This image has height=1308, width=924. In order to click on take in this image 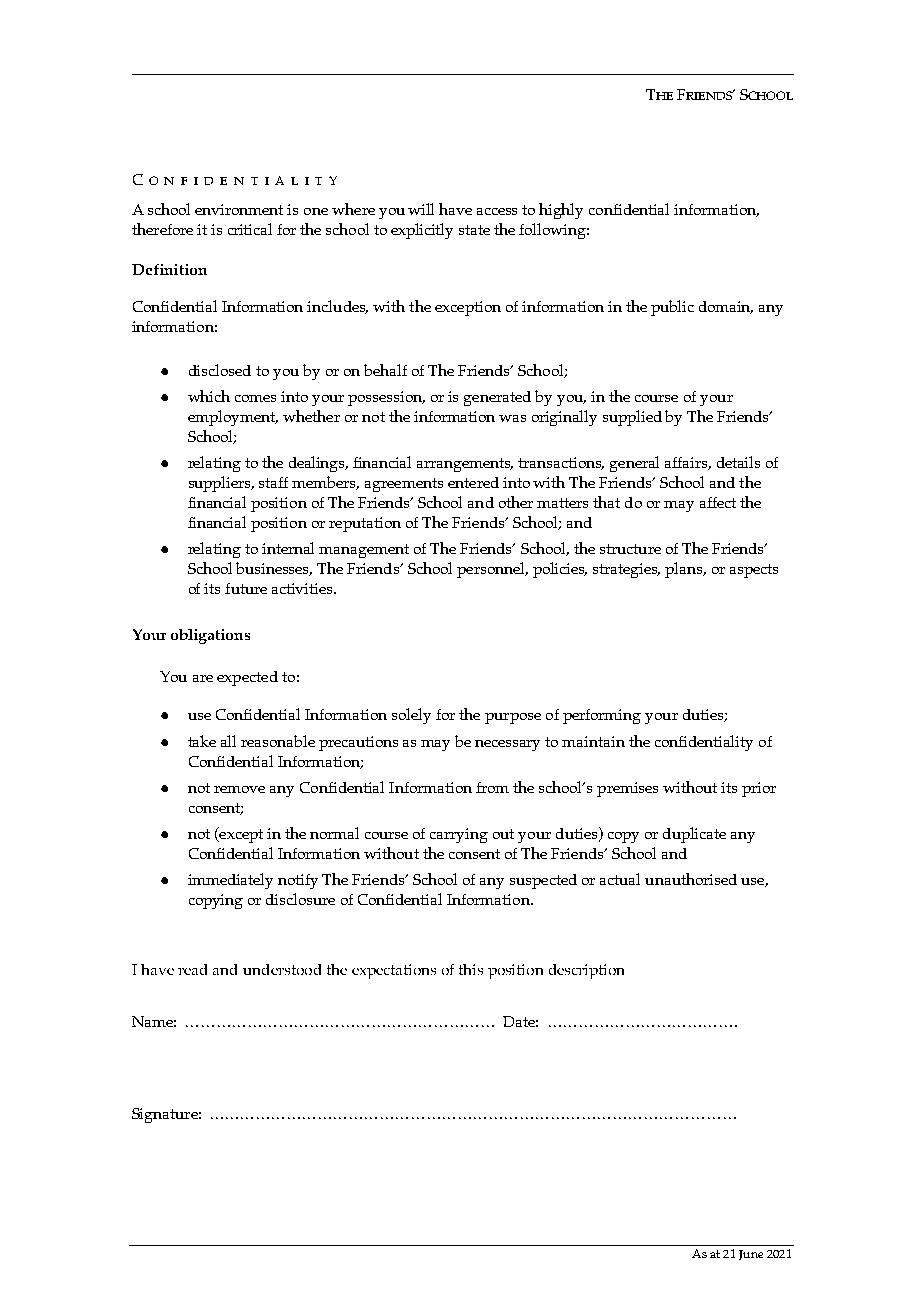, I will do `click(202, 741)`.
